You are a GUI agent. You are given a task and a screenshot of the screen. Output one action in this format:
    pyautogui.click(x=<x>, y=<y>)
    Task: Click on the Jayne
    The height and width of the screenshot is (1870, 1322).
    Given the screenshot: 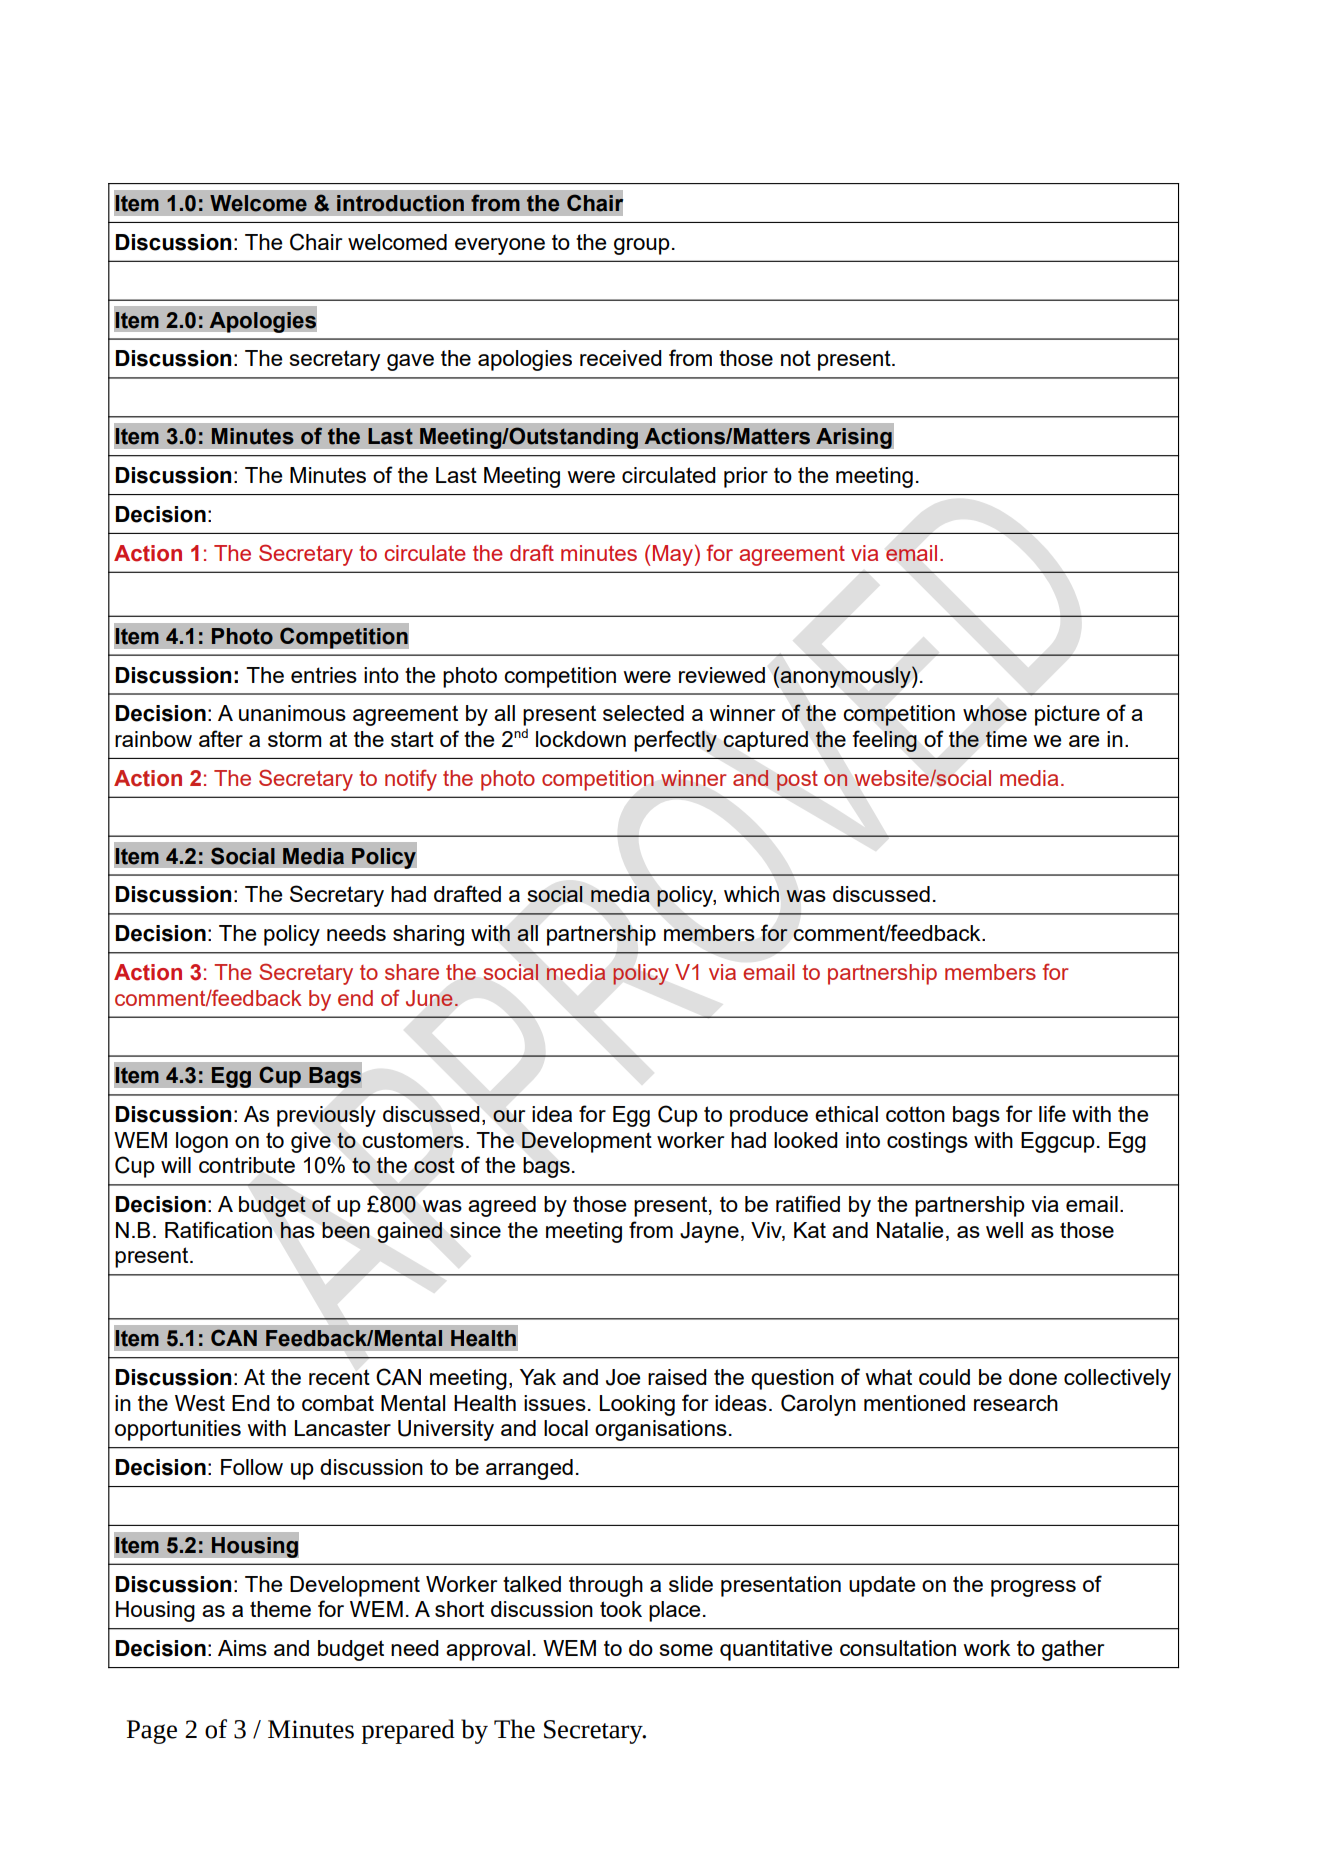 What is the action you would take?
    pyautogui.click(x=709, y=1232)
